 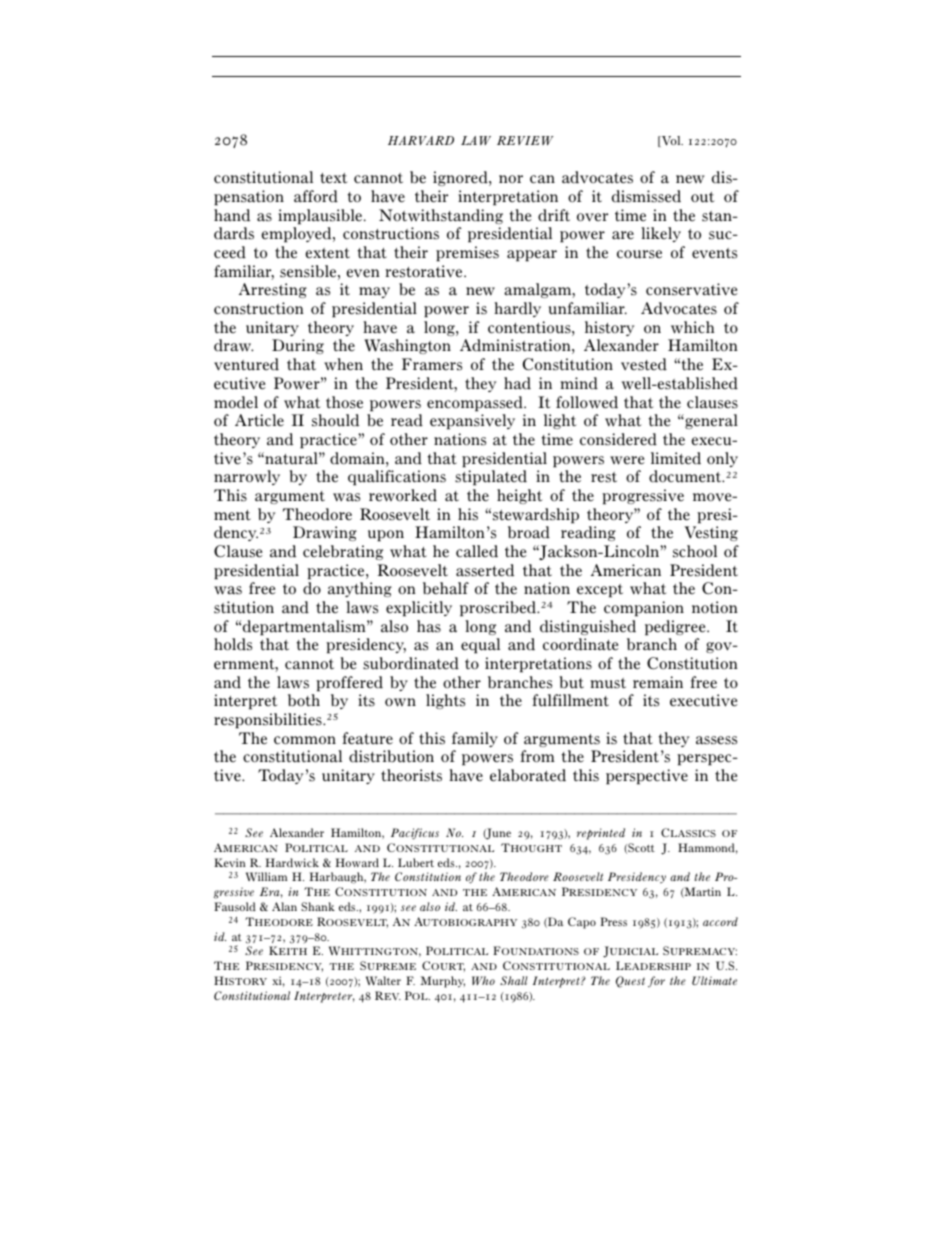 What do you see at coordinates (644, 364) in the screenshot?
I see `vested` at bounding box center [644, 364].
